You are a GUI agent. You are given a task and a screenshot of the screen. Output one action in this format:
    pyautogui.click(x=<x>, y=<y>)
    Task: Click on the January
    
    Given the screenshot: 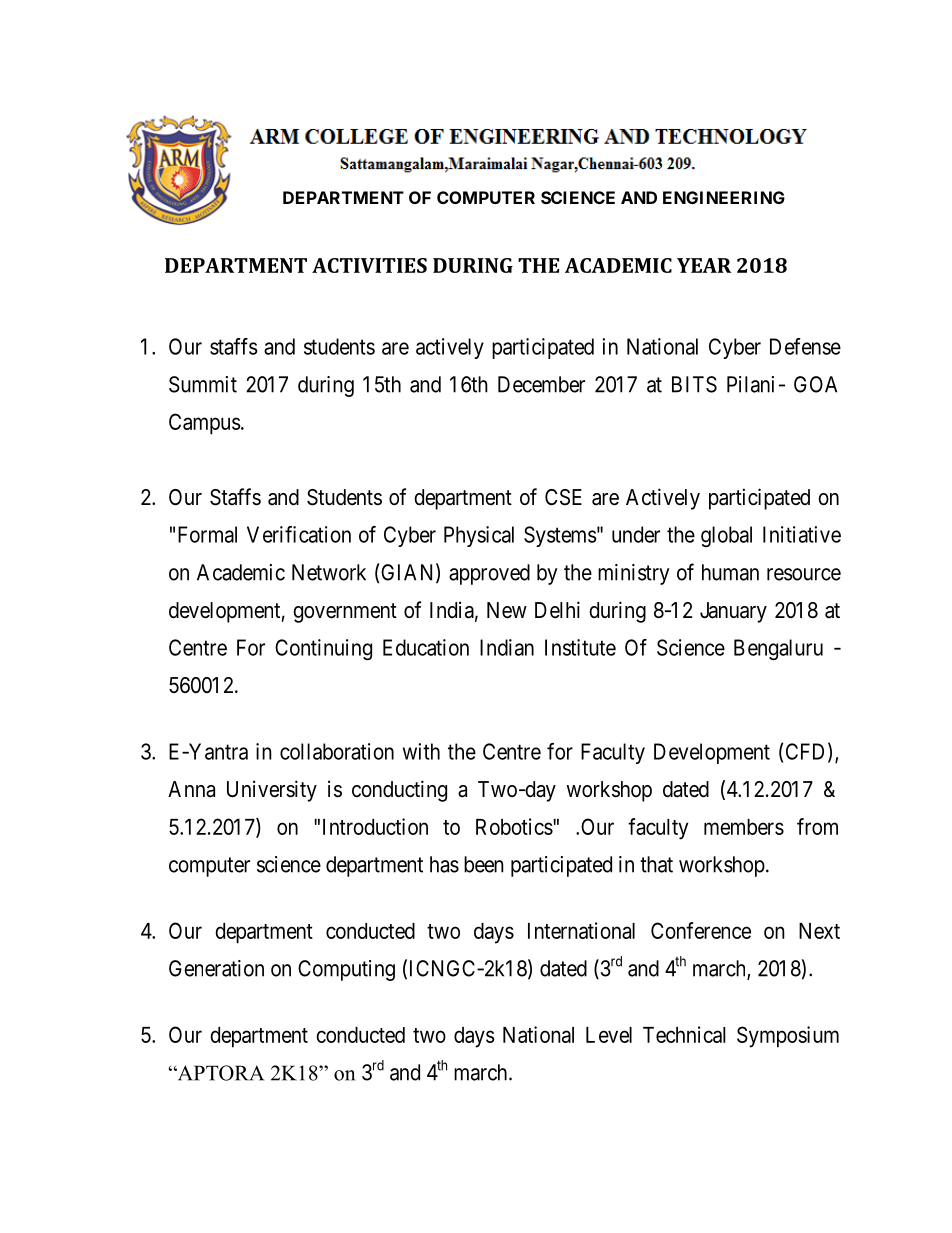 What is the action you would take?
    pyautogui.click(x=733, y=612)
